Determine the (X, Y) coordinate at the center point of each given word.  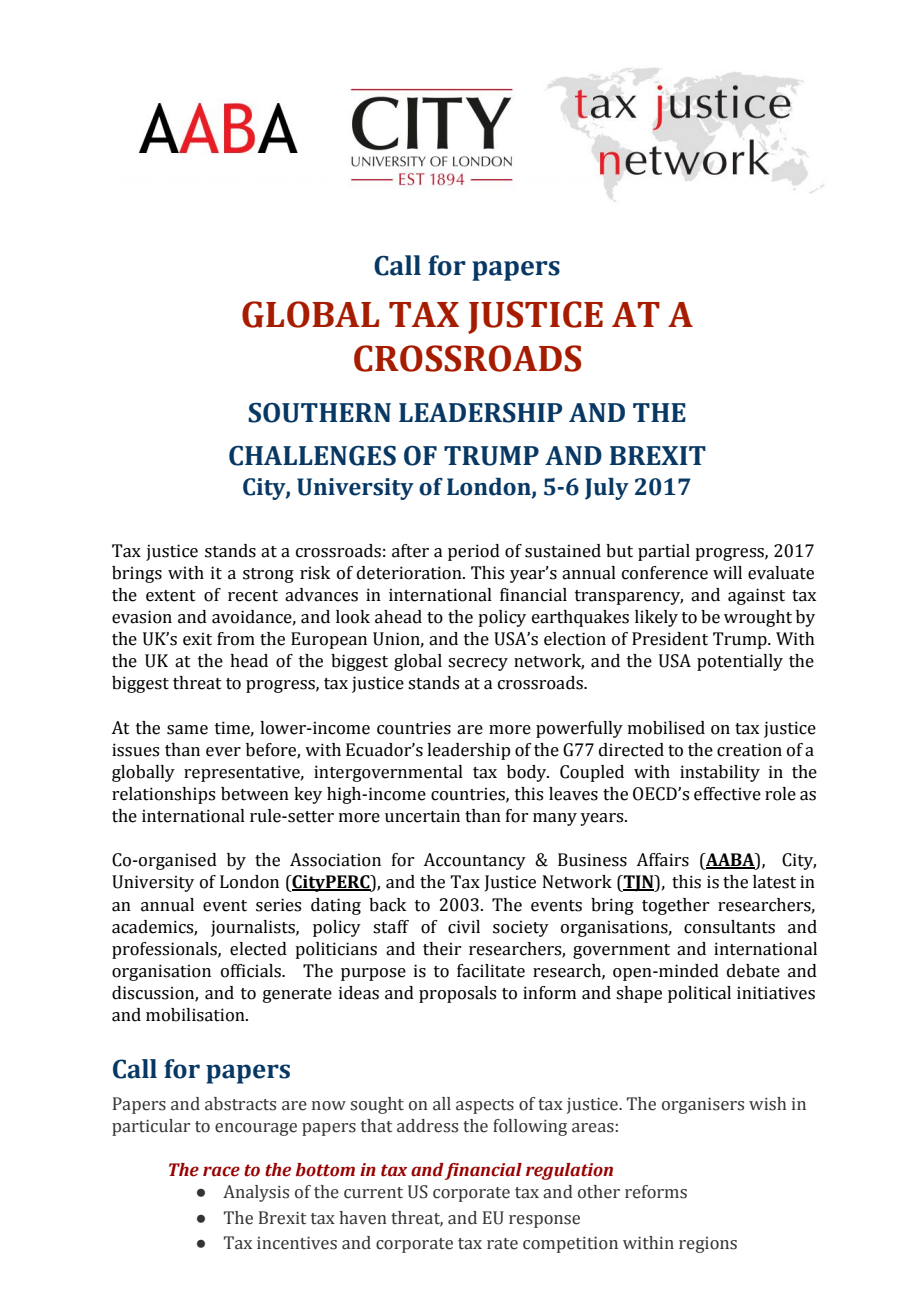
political (699, 994)
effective (727, 794)
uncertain (422, 816)
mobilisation (196, 1015)
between (255, 794)
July (607, 489)
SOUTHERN (319, 413)
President (670, 639)
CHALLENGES (312, 456)
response (544, 1221)
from (236, 639)
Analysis (256, 1193)
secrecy (478, 664)
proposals (457, 994)
